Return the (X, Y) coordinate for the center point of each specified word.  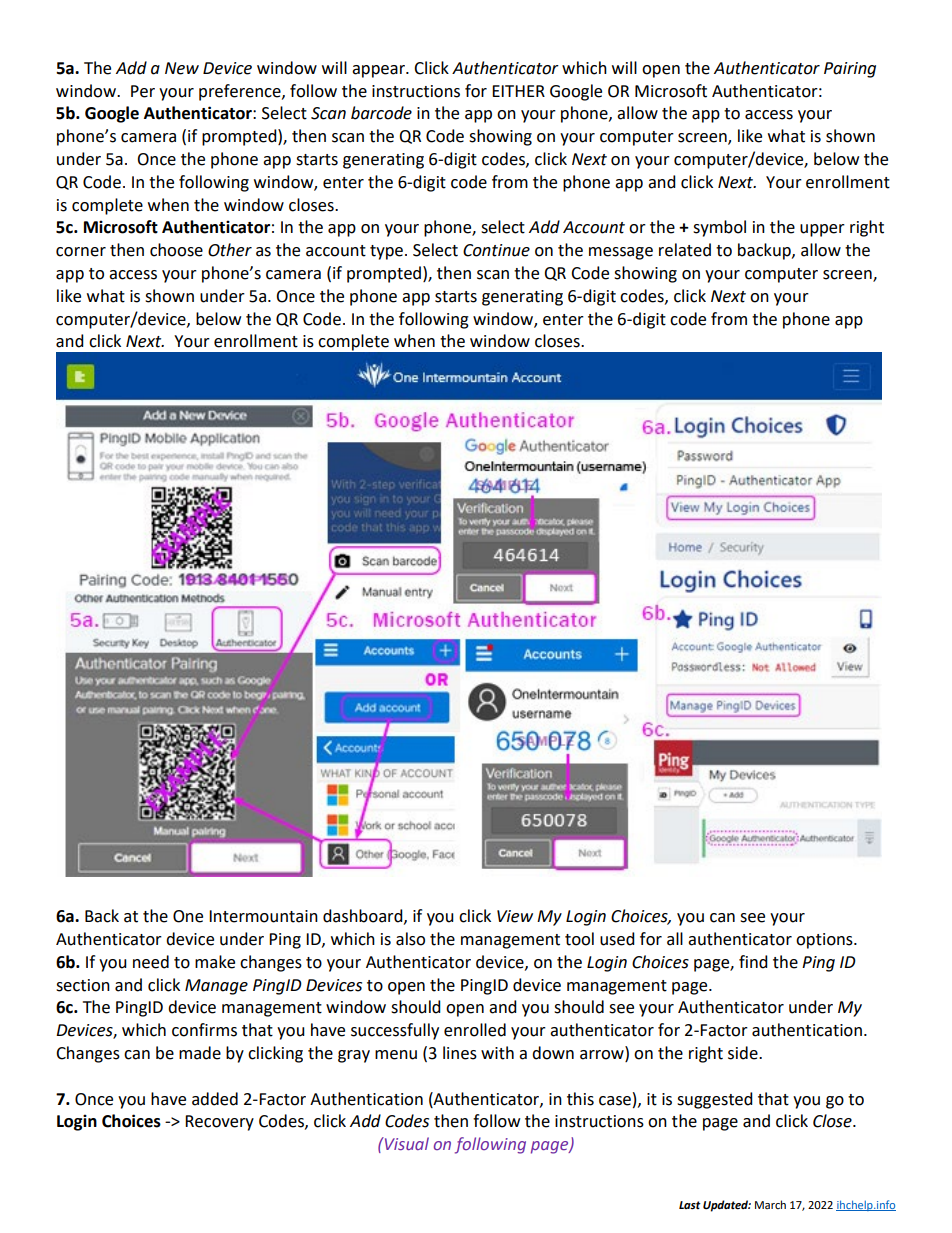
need (151, 962)
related (685, 250)
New (182, 68)
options (825, 941)
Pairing (850, 70)
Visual (406, 1143)
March (770, 1204)
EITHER (518, 91)
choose (176, 250)
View (515, 916)
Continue (496, 250)
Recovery (219, 1123)
